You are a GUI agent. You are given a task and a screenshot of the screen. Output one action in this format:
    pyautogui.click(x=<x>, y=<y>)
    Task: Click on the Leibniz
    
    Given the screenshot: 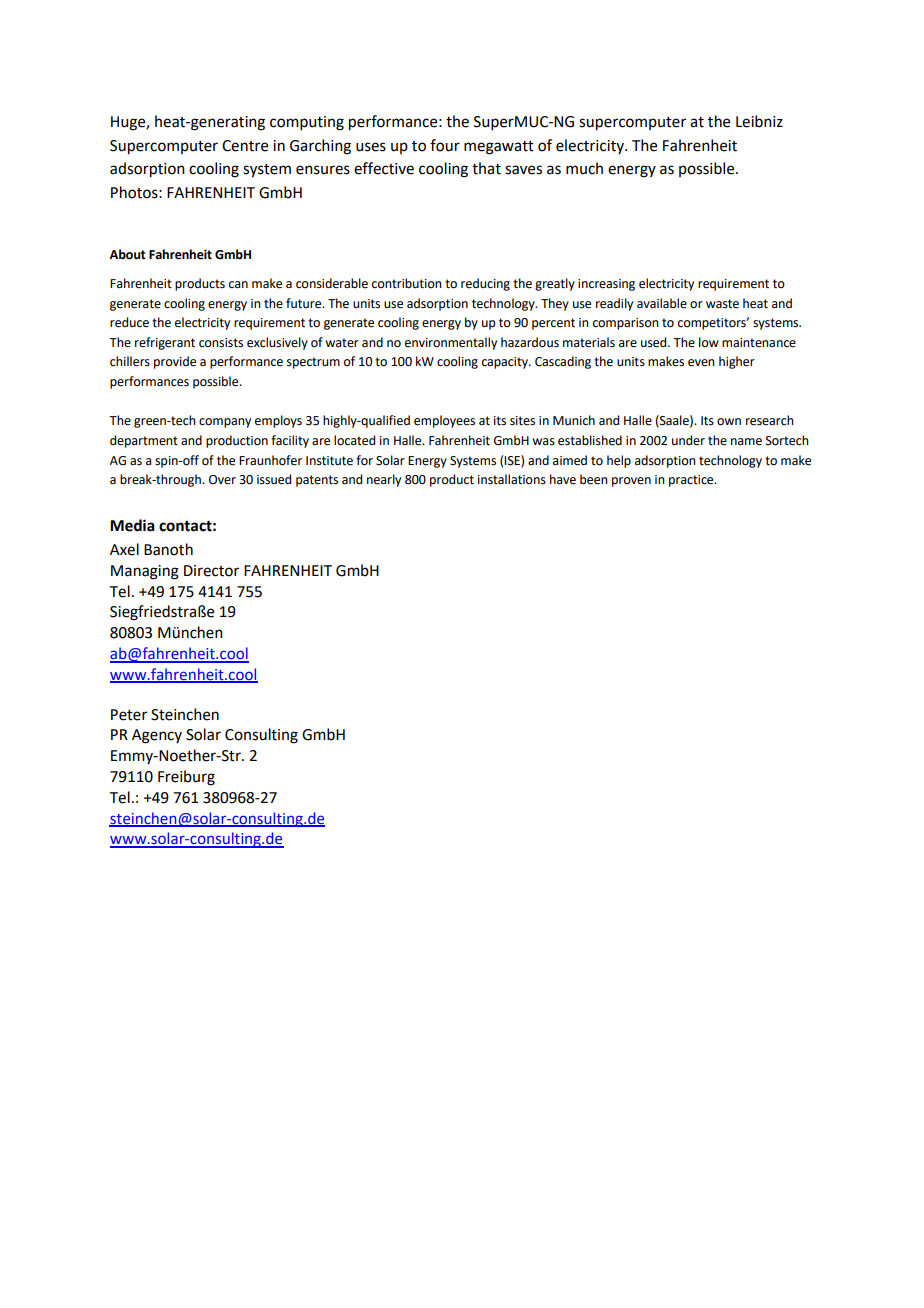 What is the action you would take?
    pyautogui.click(x=759, y=121)
